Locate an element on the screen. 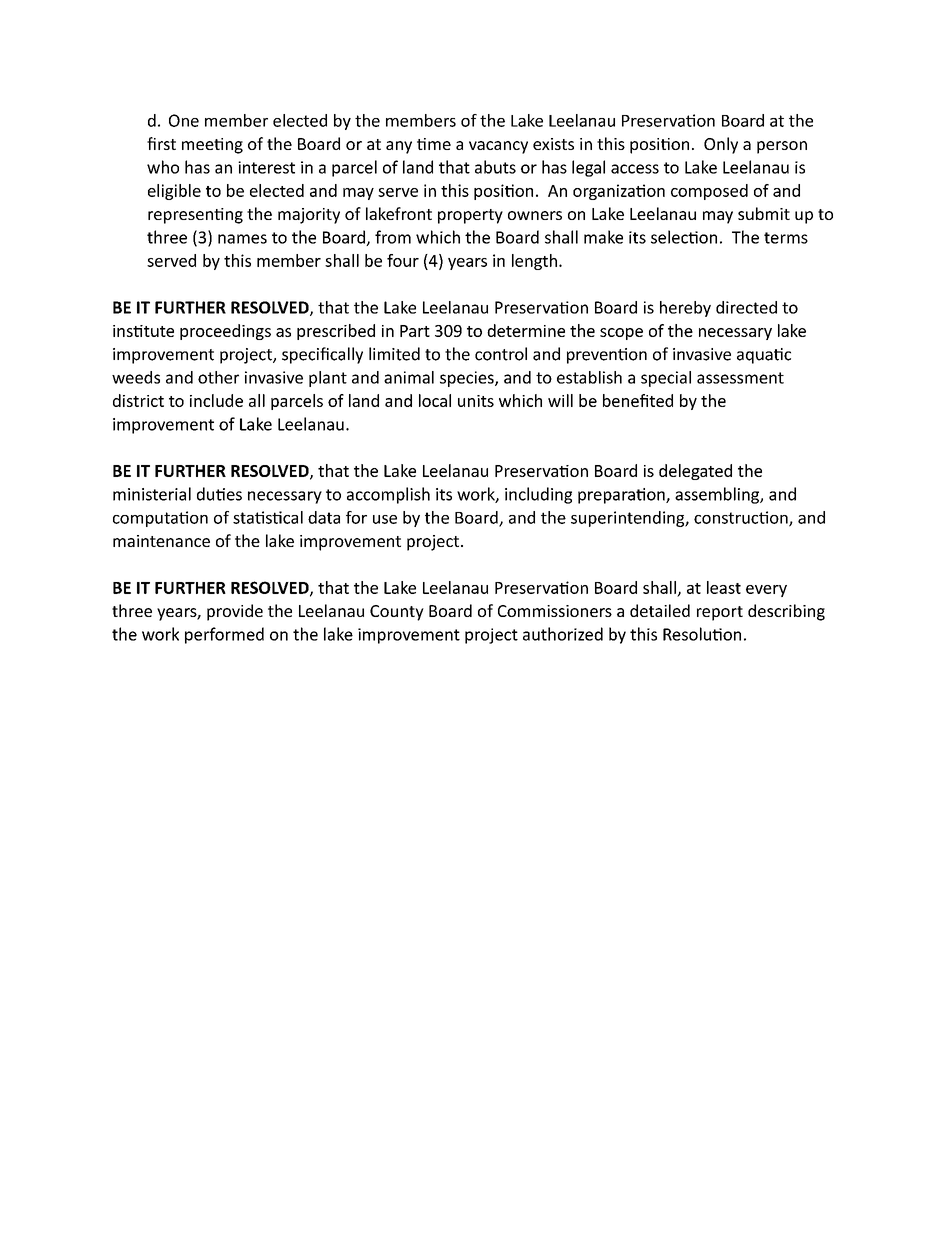 The width and height of the screenshot is (952, 1233). provide is located at coordinates (235, 612).
